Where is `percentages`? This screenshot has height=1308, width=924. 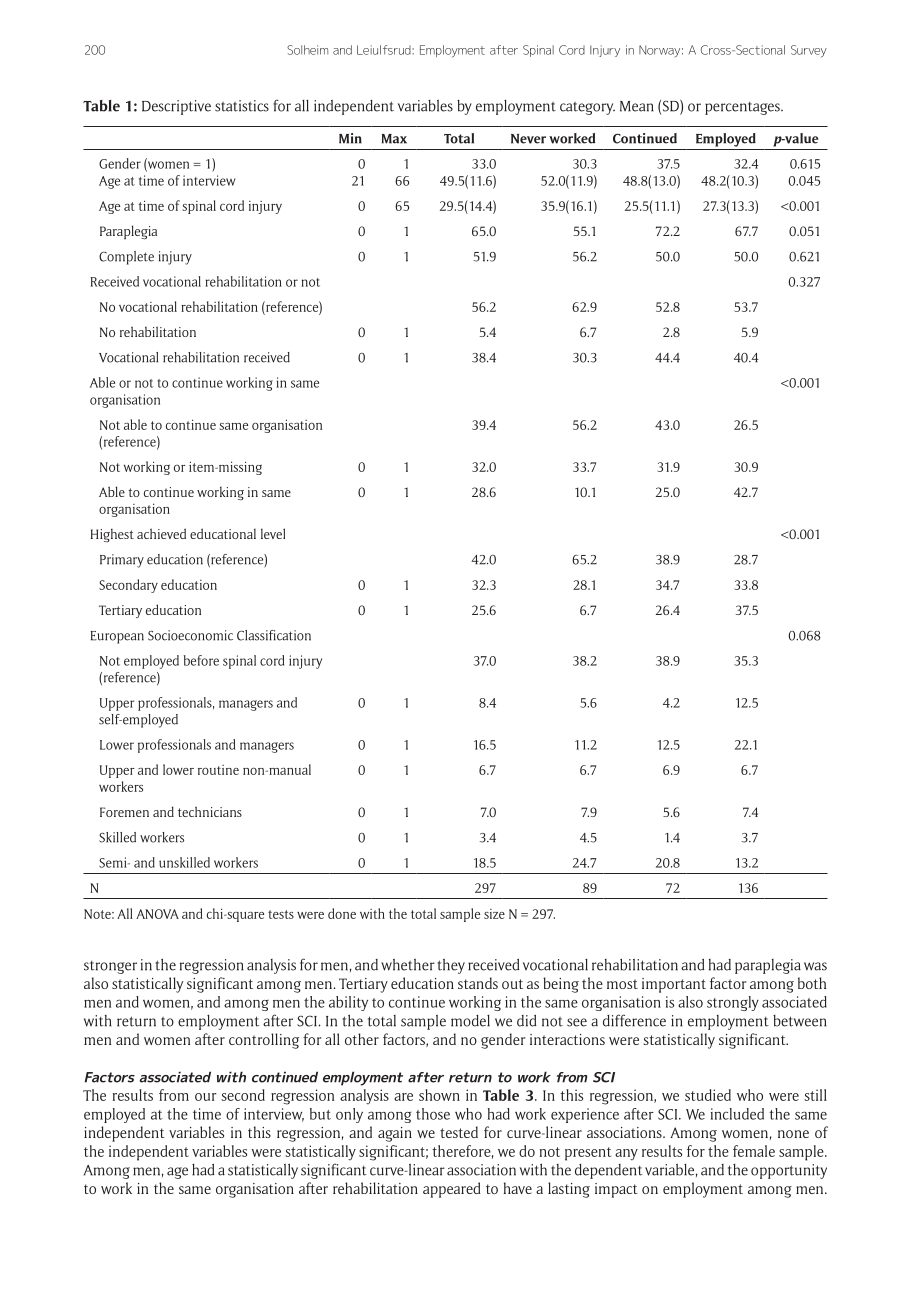 percentages is located at coordinates (743, 108).
